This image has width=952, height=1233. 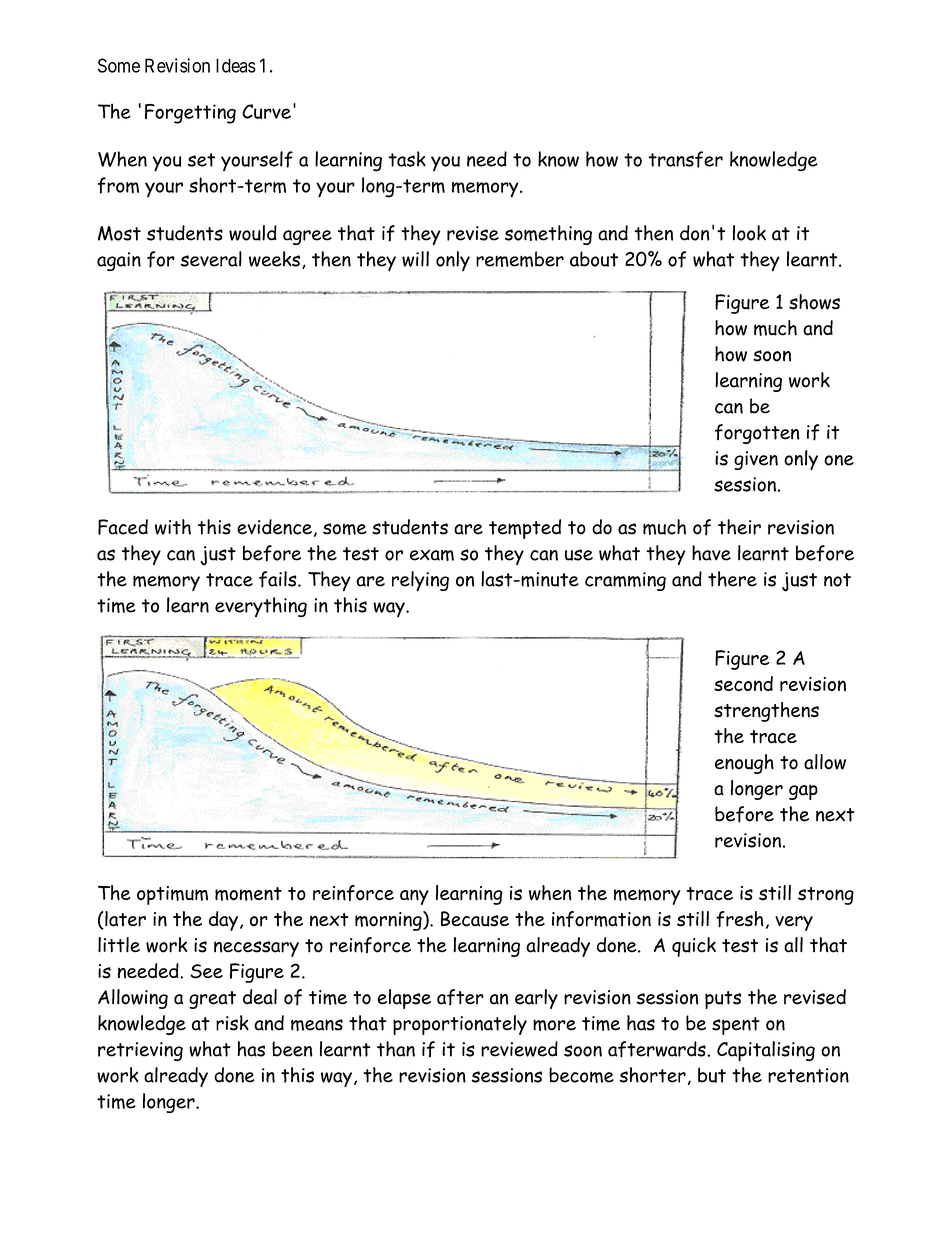 What do you see at coordinates (407, 159) in the image?
I see `task` at bounding box center [407, 159].
